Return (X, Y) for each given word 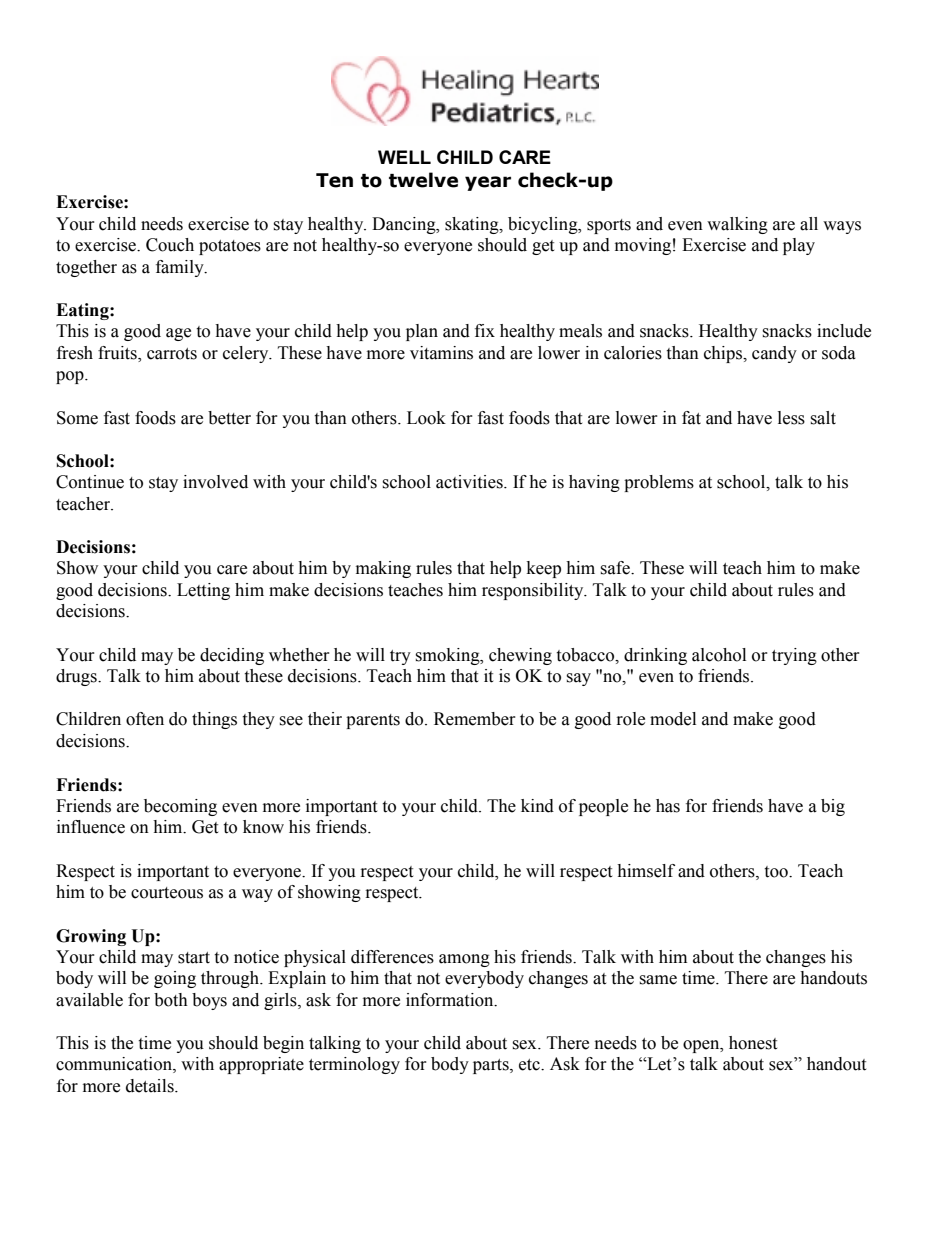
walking (737, 225)
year (488, 183)
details (151, 1086)
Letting (203, 591)
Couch (170, 245)
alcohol (719, 655)
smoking (448, 656)
